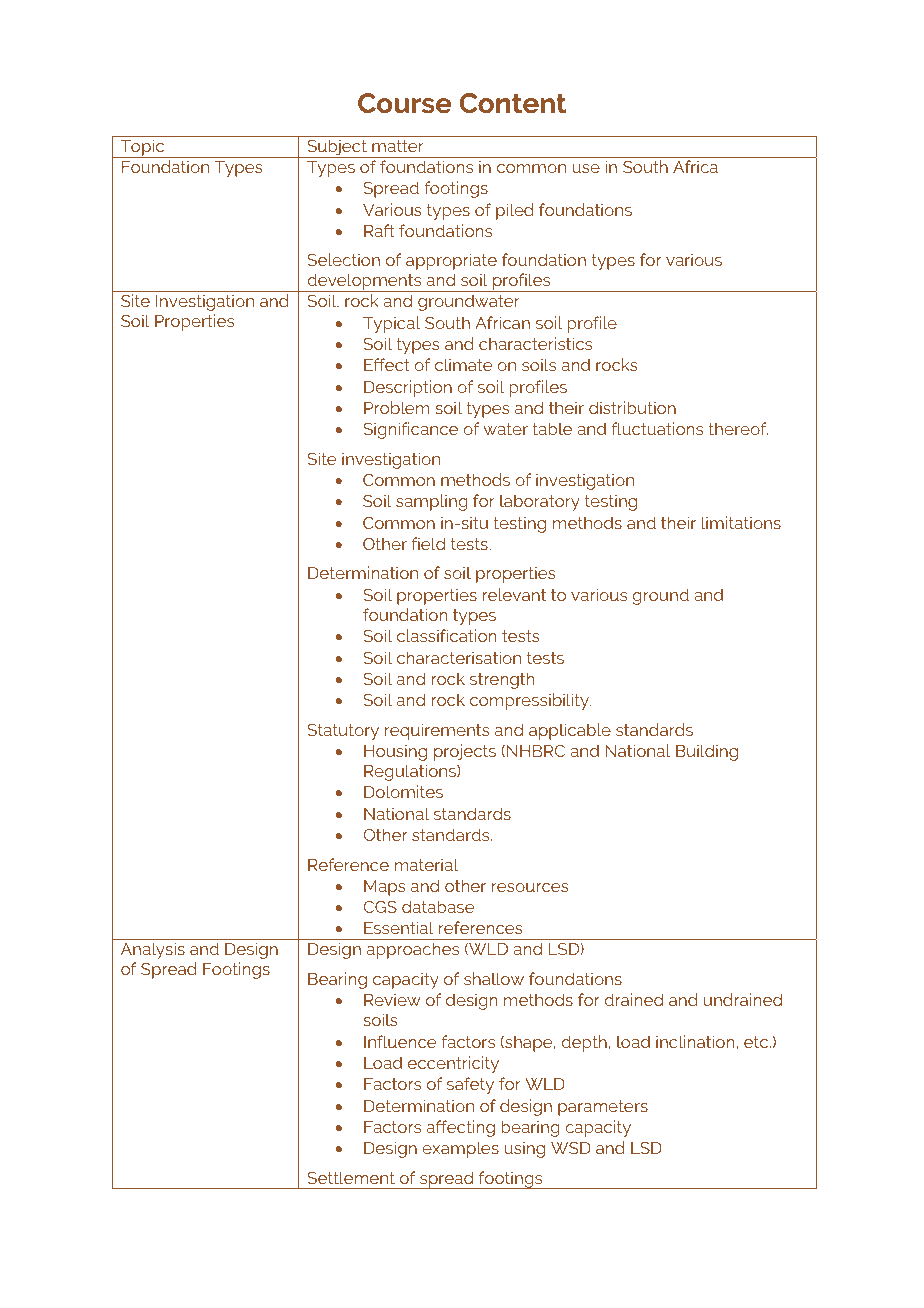 Image resolution: width=924 pixels, height=1308 pixels. What do you see at coordinates (351, 1177) in the document?
I see `Settlement` at bounding box center [351, 1177].
